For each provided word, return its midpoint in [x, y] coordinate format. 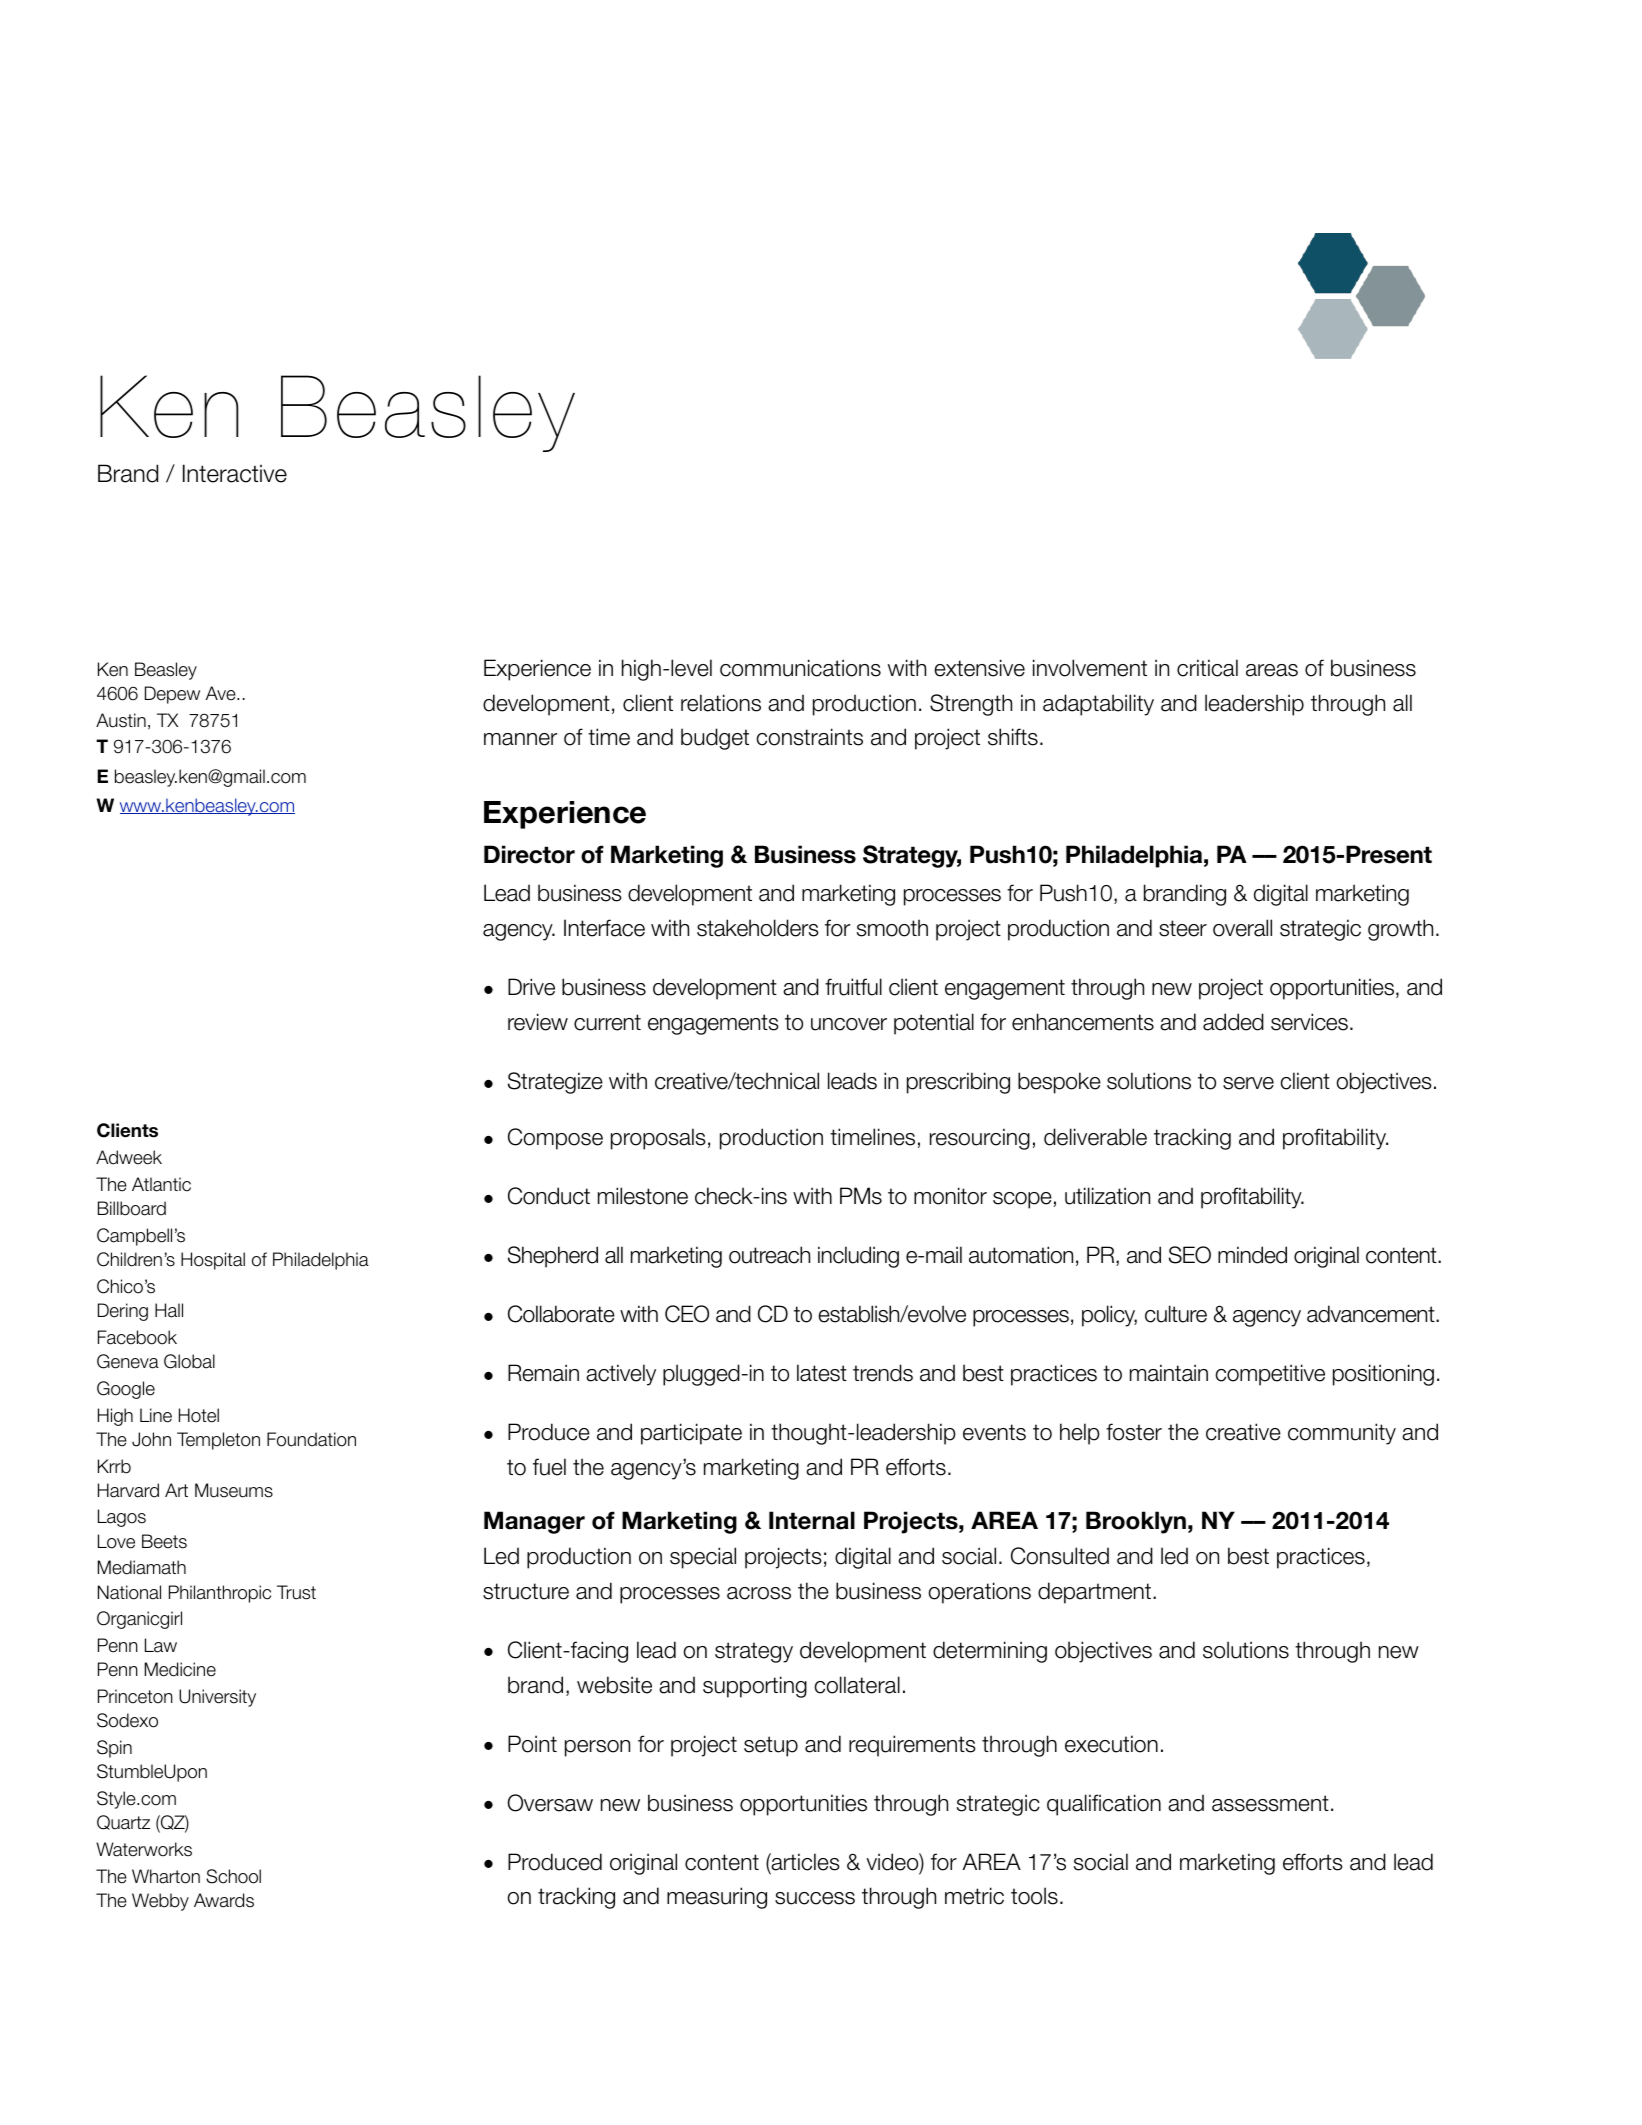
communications [800, 668]
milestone [643, 1196]
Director [529, 854]
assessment [1270, 1803]
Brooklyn [1136, 1522]
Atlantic [161, 1184]
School [233, 1876]
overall [1242, 928]
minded [1252, 1255]
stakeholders [758, 928]
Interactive [235, 473]
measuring [717, 1898]
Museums [234, 1490]
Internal [812, 1520]
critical [1207, 668]
